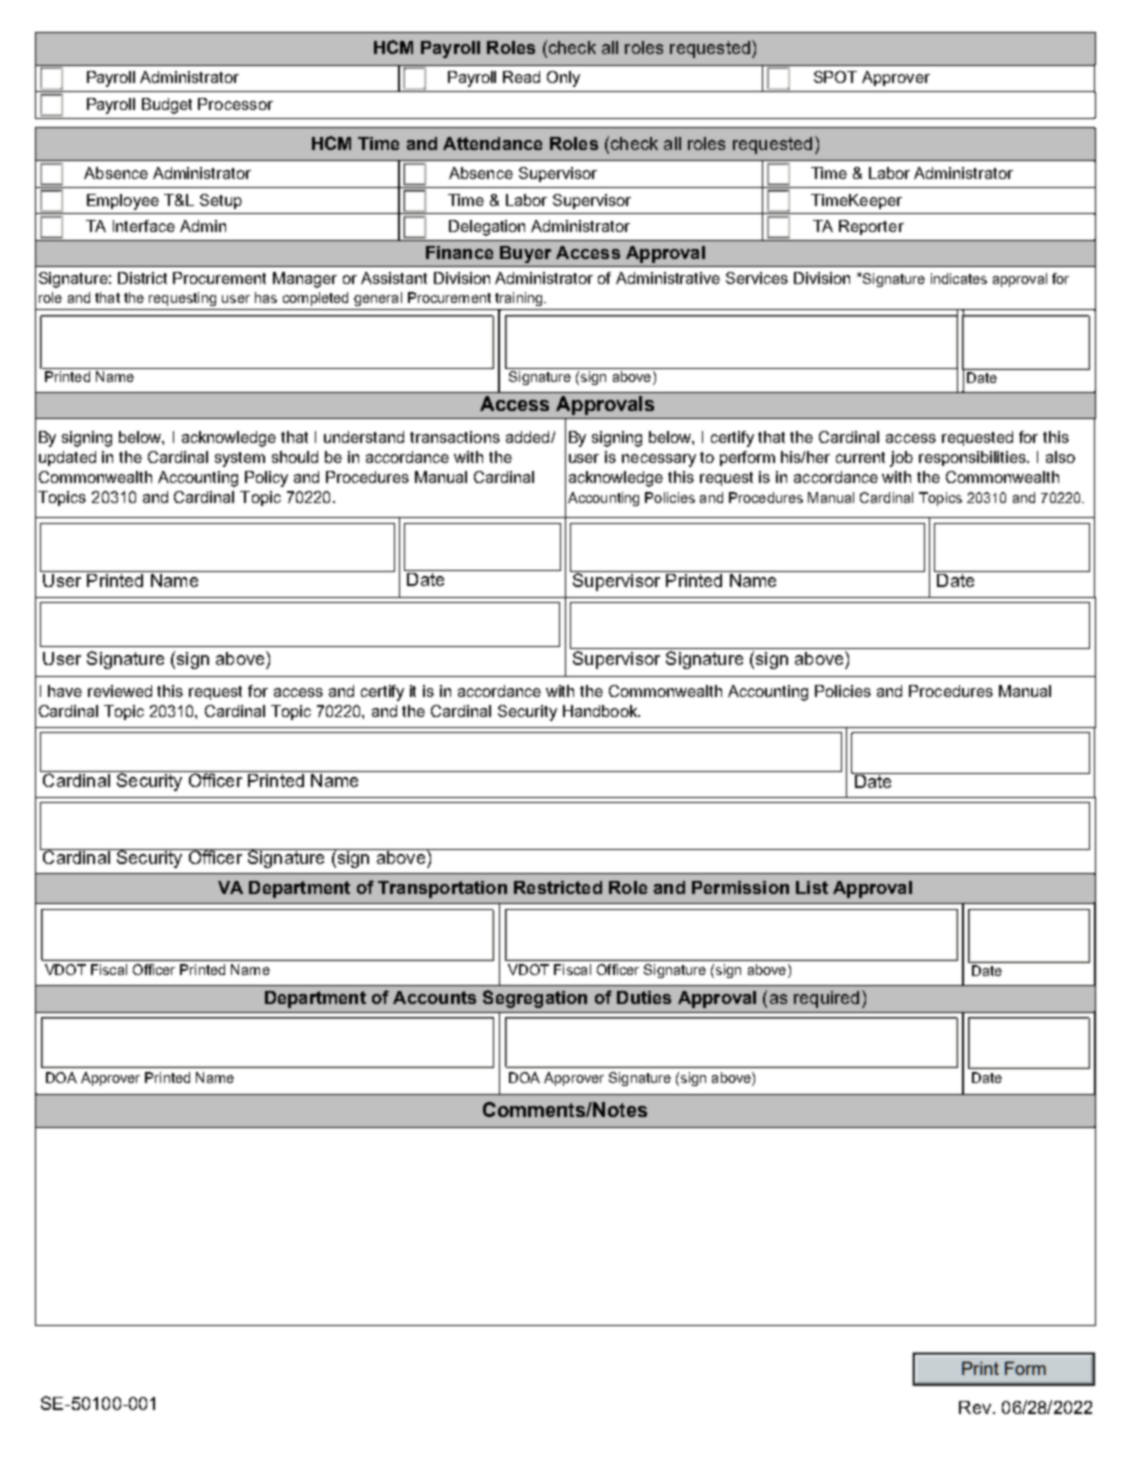 The width and height of the page is (1126, 1457). Describe the element at coordinates (434, 997) in the page. I see `Accounts` at that location.
